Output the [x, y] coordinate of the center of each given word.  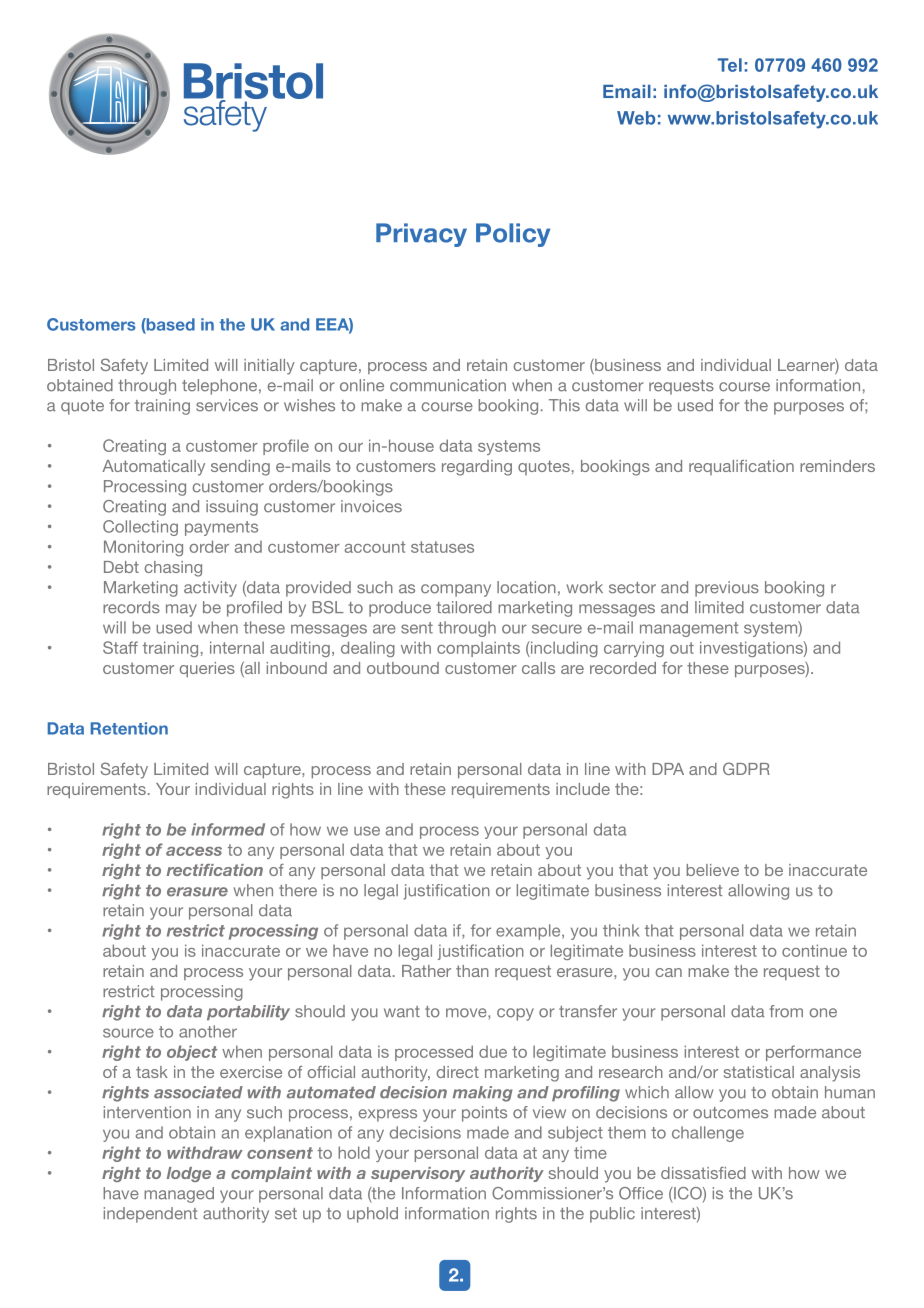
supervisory [418, 1174]
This [564, 405]
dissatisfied [703, 1173]
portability [248, 1012]
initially [269, 367]
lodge [189, 1174]
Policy [513, 235]
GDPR [746, 768]
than [472, 971]
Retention [129, 728]
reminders [837, 466]
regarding [477, 468]
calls [538, 668]
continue [814, 950]
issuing [232, 508]
